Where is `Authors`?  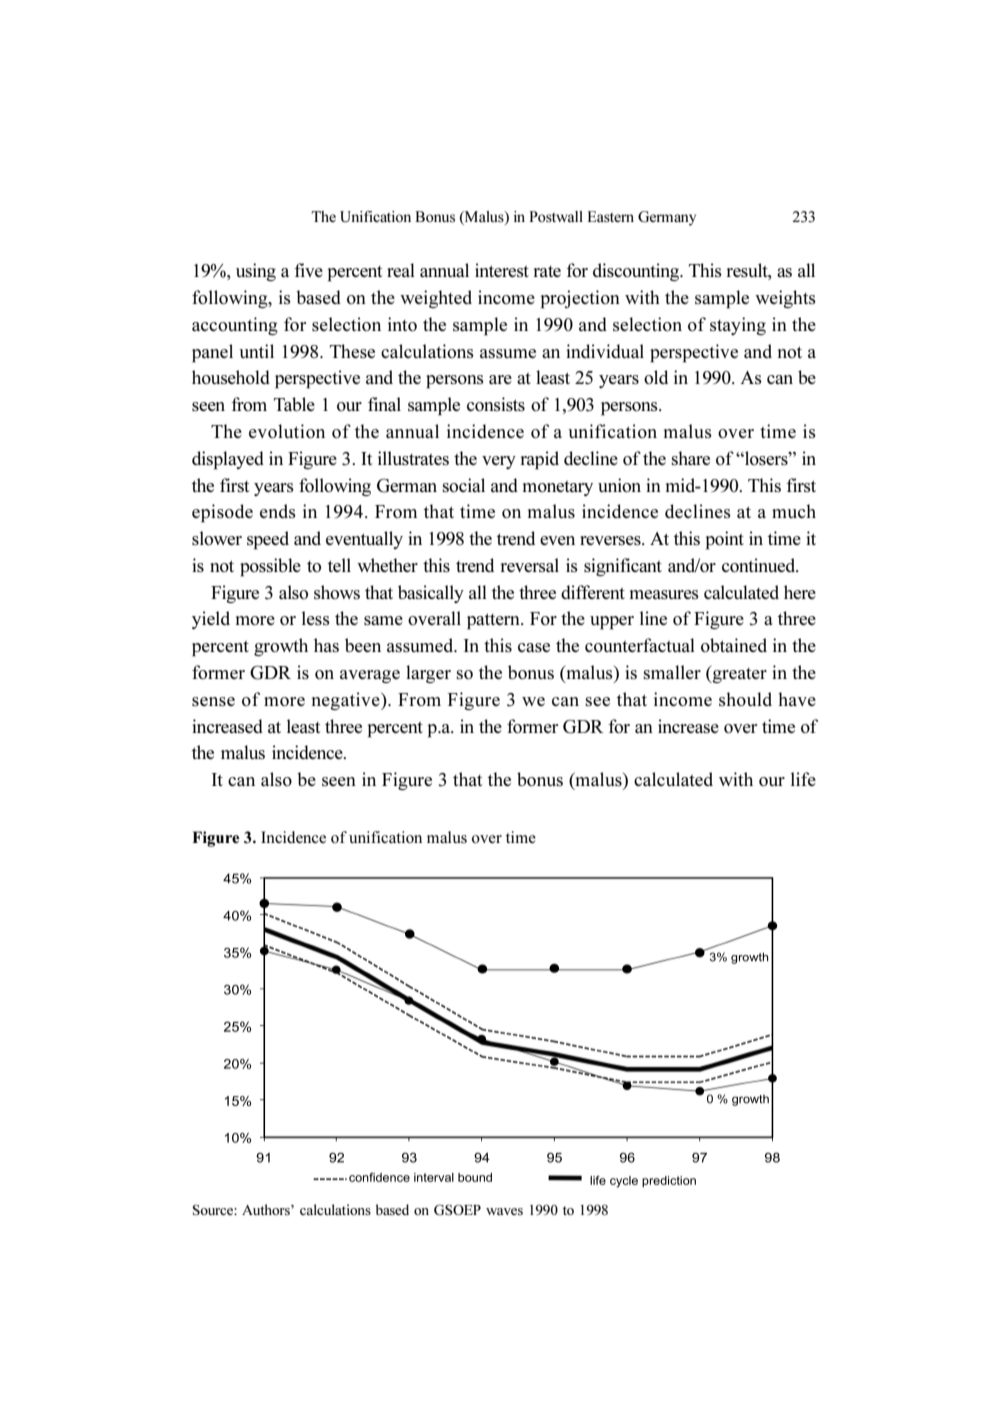
Authors is located at coordinates (267, 1209).
